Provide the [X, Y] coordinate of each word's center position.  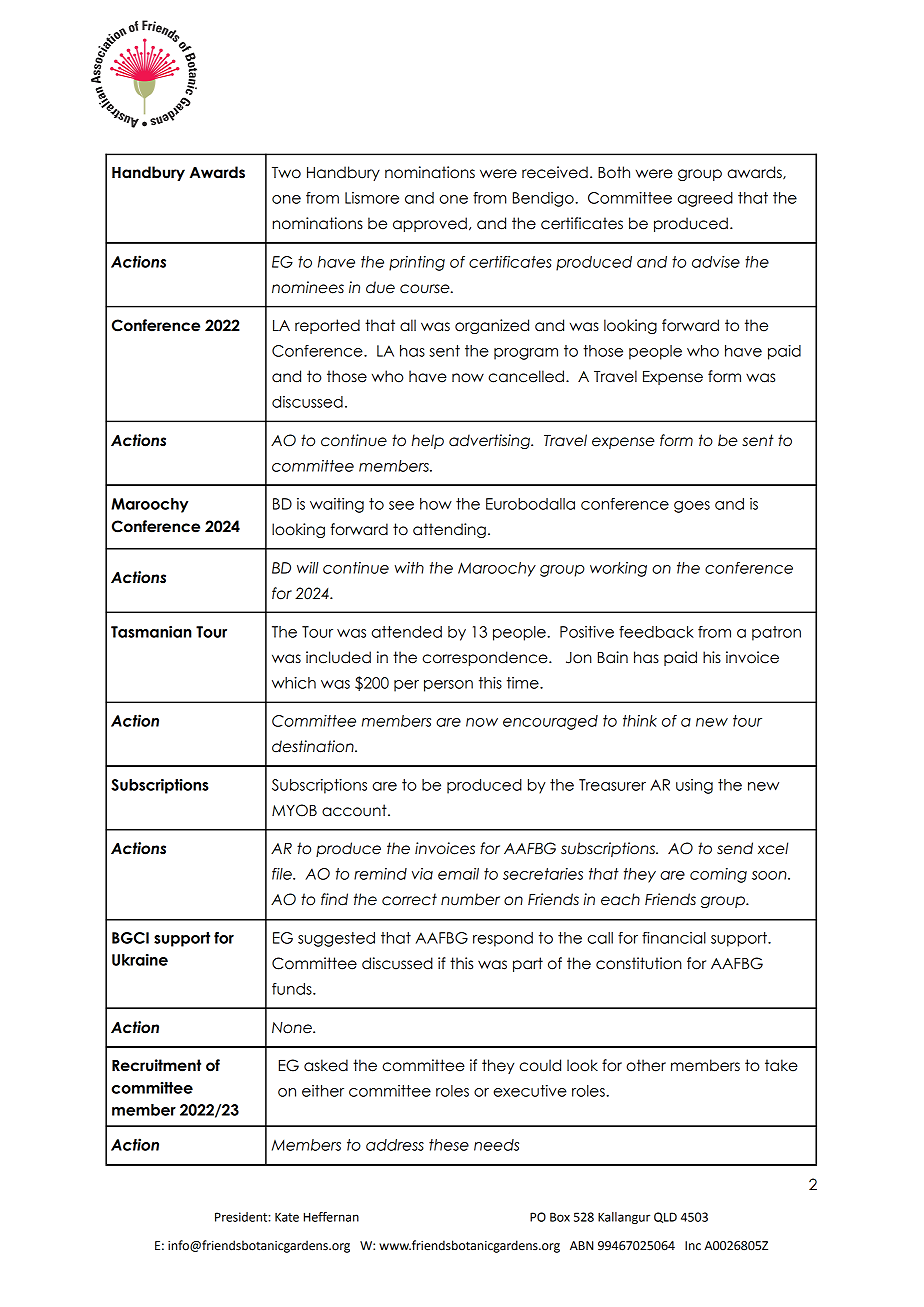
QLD [665, 1217]
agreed [705, 199]
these [449, 1145]
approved [430, 224]
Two [286, 173]
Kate [287, 1217]
